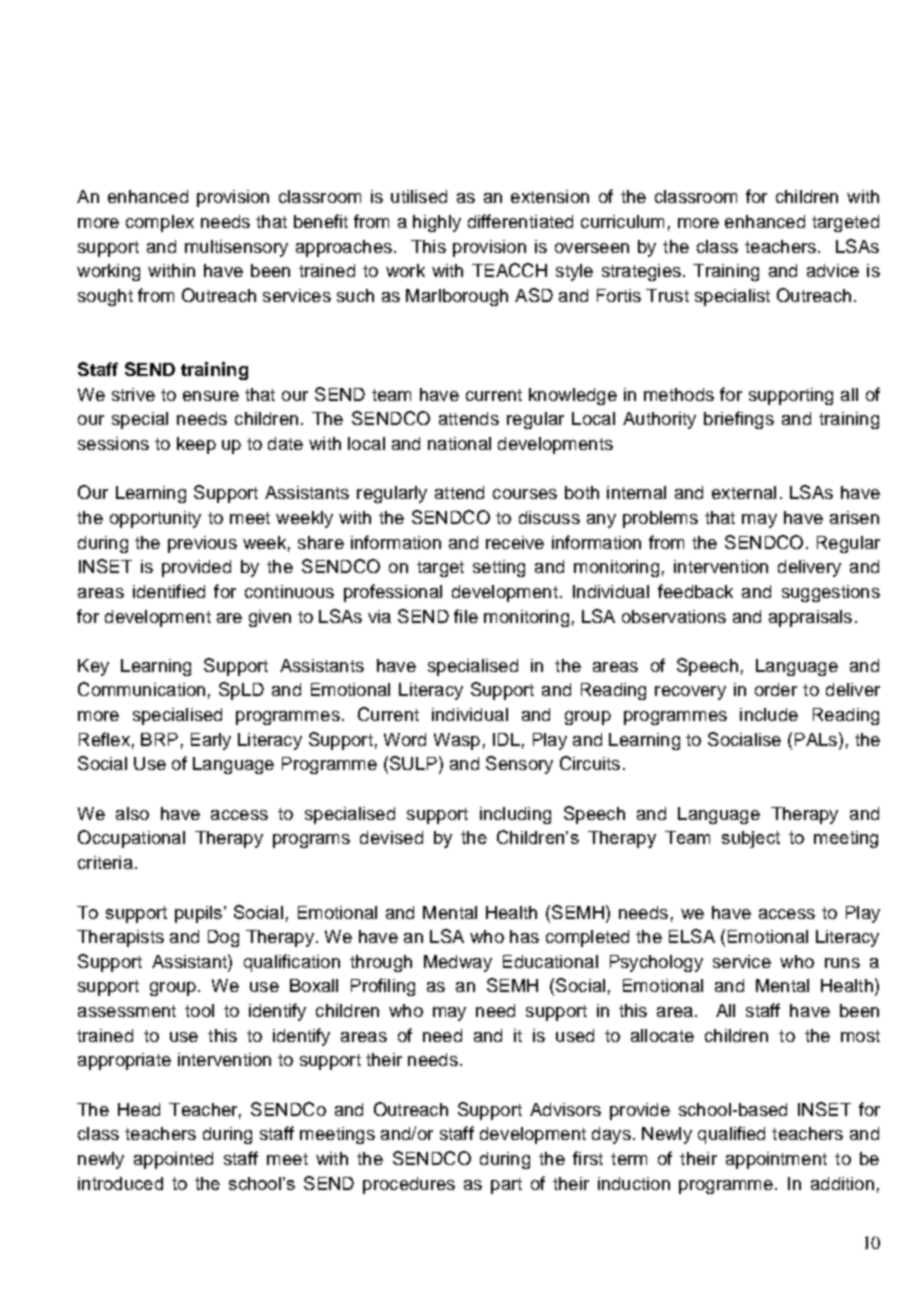 Image resolution: width=924 pixels, height=1308 pixels. Describe the element at coordinates (833, 270) in the page. I see `advice` at that location.
